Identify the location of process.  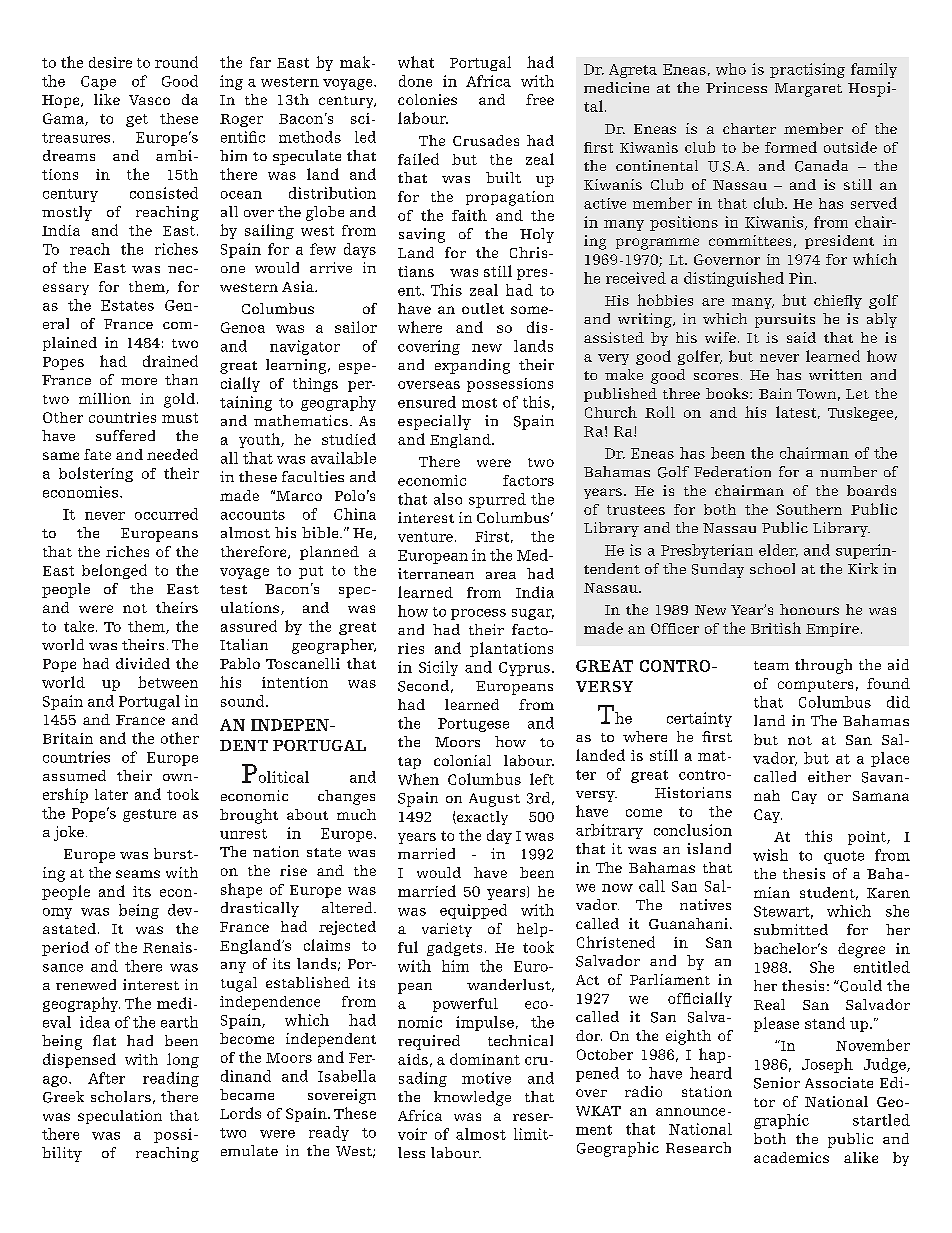
(478, 614).
